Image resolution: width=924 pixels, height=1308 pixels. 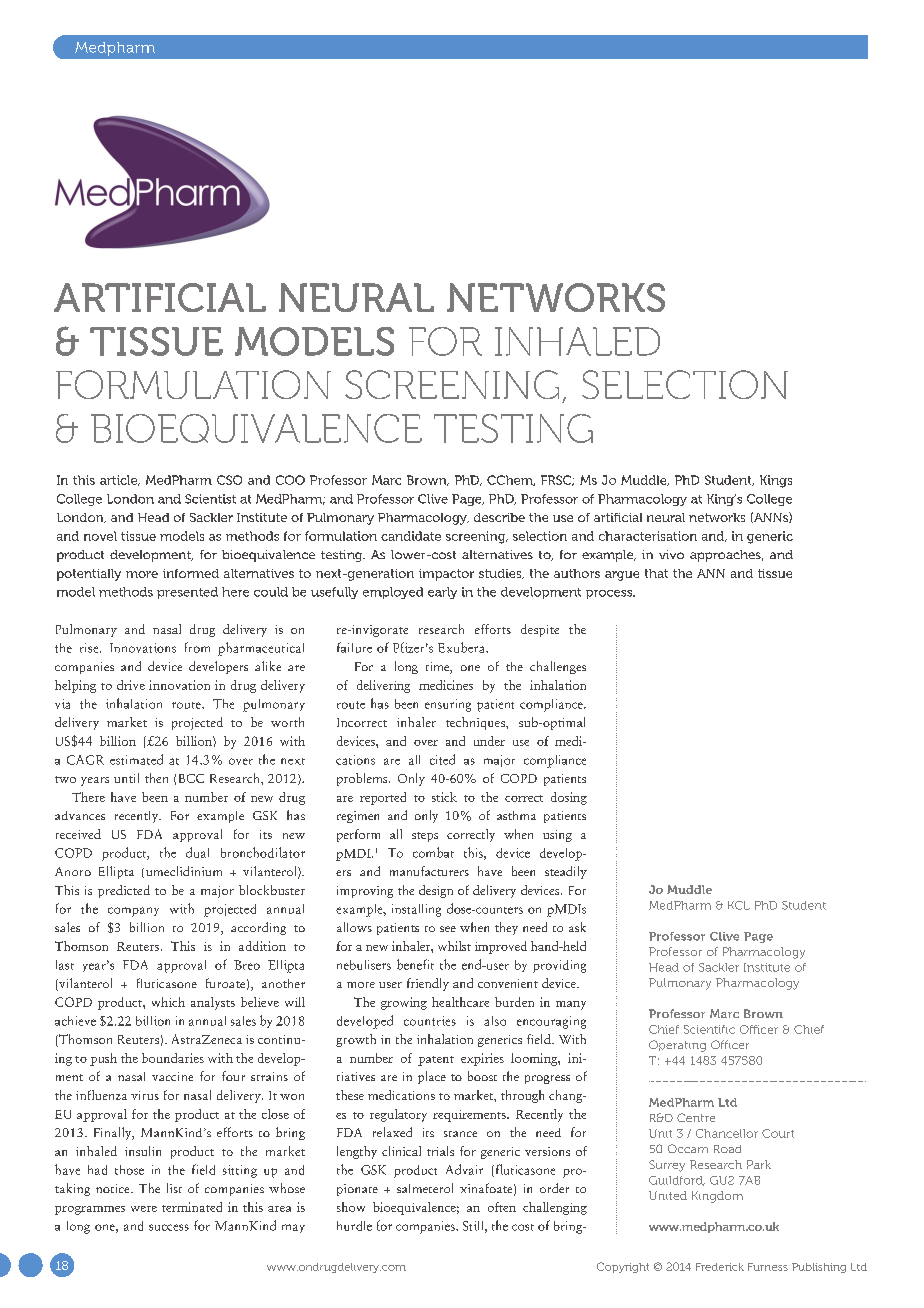 I want to click on Operating, so click(x=677, y=1046).
